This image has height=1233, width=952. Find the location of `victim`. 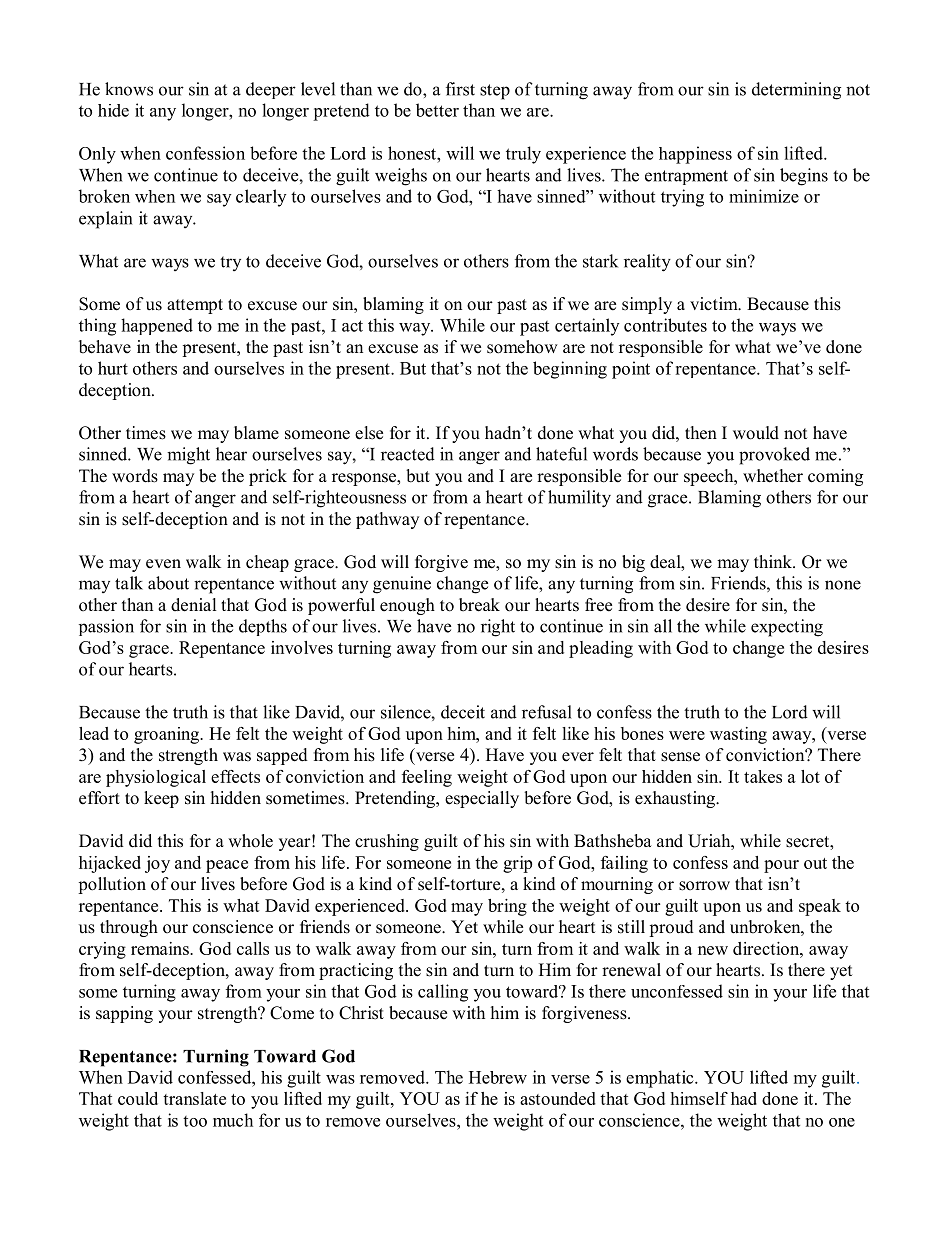

victim is located at coordinates (715, 303).
